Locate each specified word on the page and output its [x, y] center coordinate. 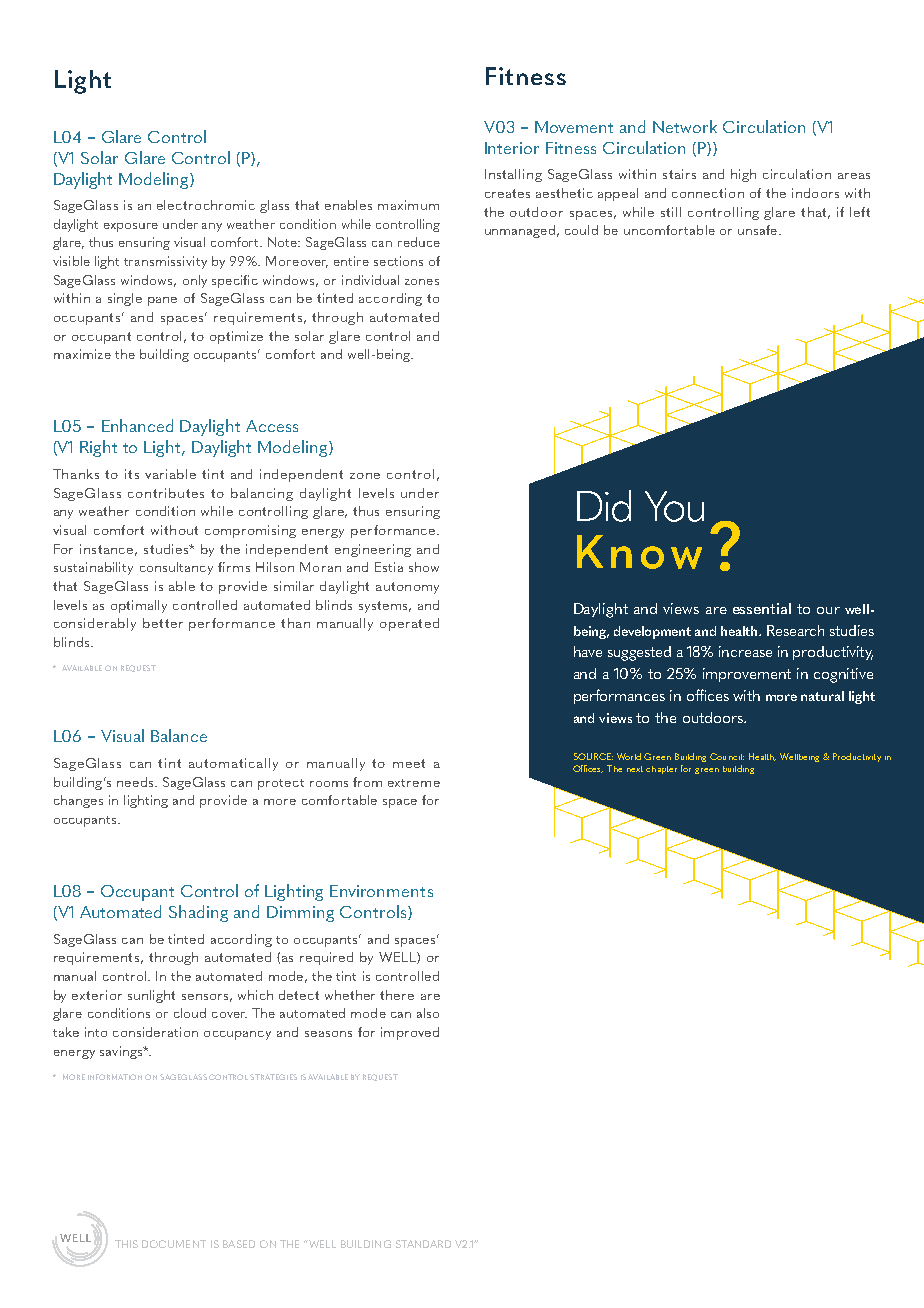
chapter [661, 770]
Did [604, 506]
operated [409, 624]
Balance [179, 735]
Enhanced [137, 425]
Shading [198, 913]
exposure [131, 227]
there [397, 995]
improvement [747, 675]
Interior [512, 148]
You [674, 506]
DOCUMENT [174, 1244]
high [743, 175]
